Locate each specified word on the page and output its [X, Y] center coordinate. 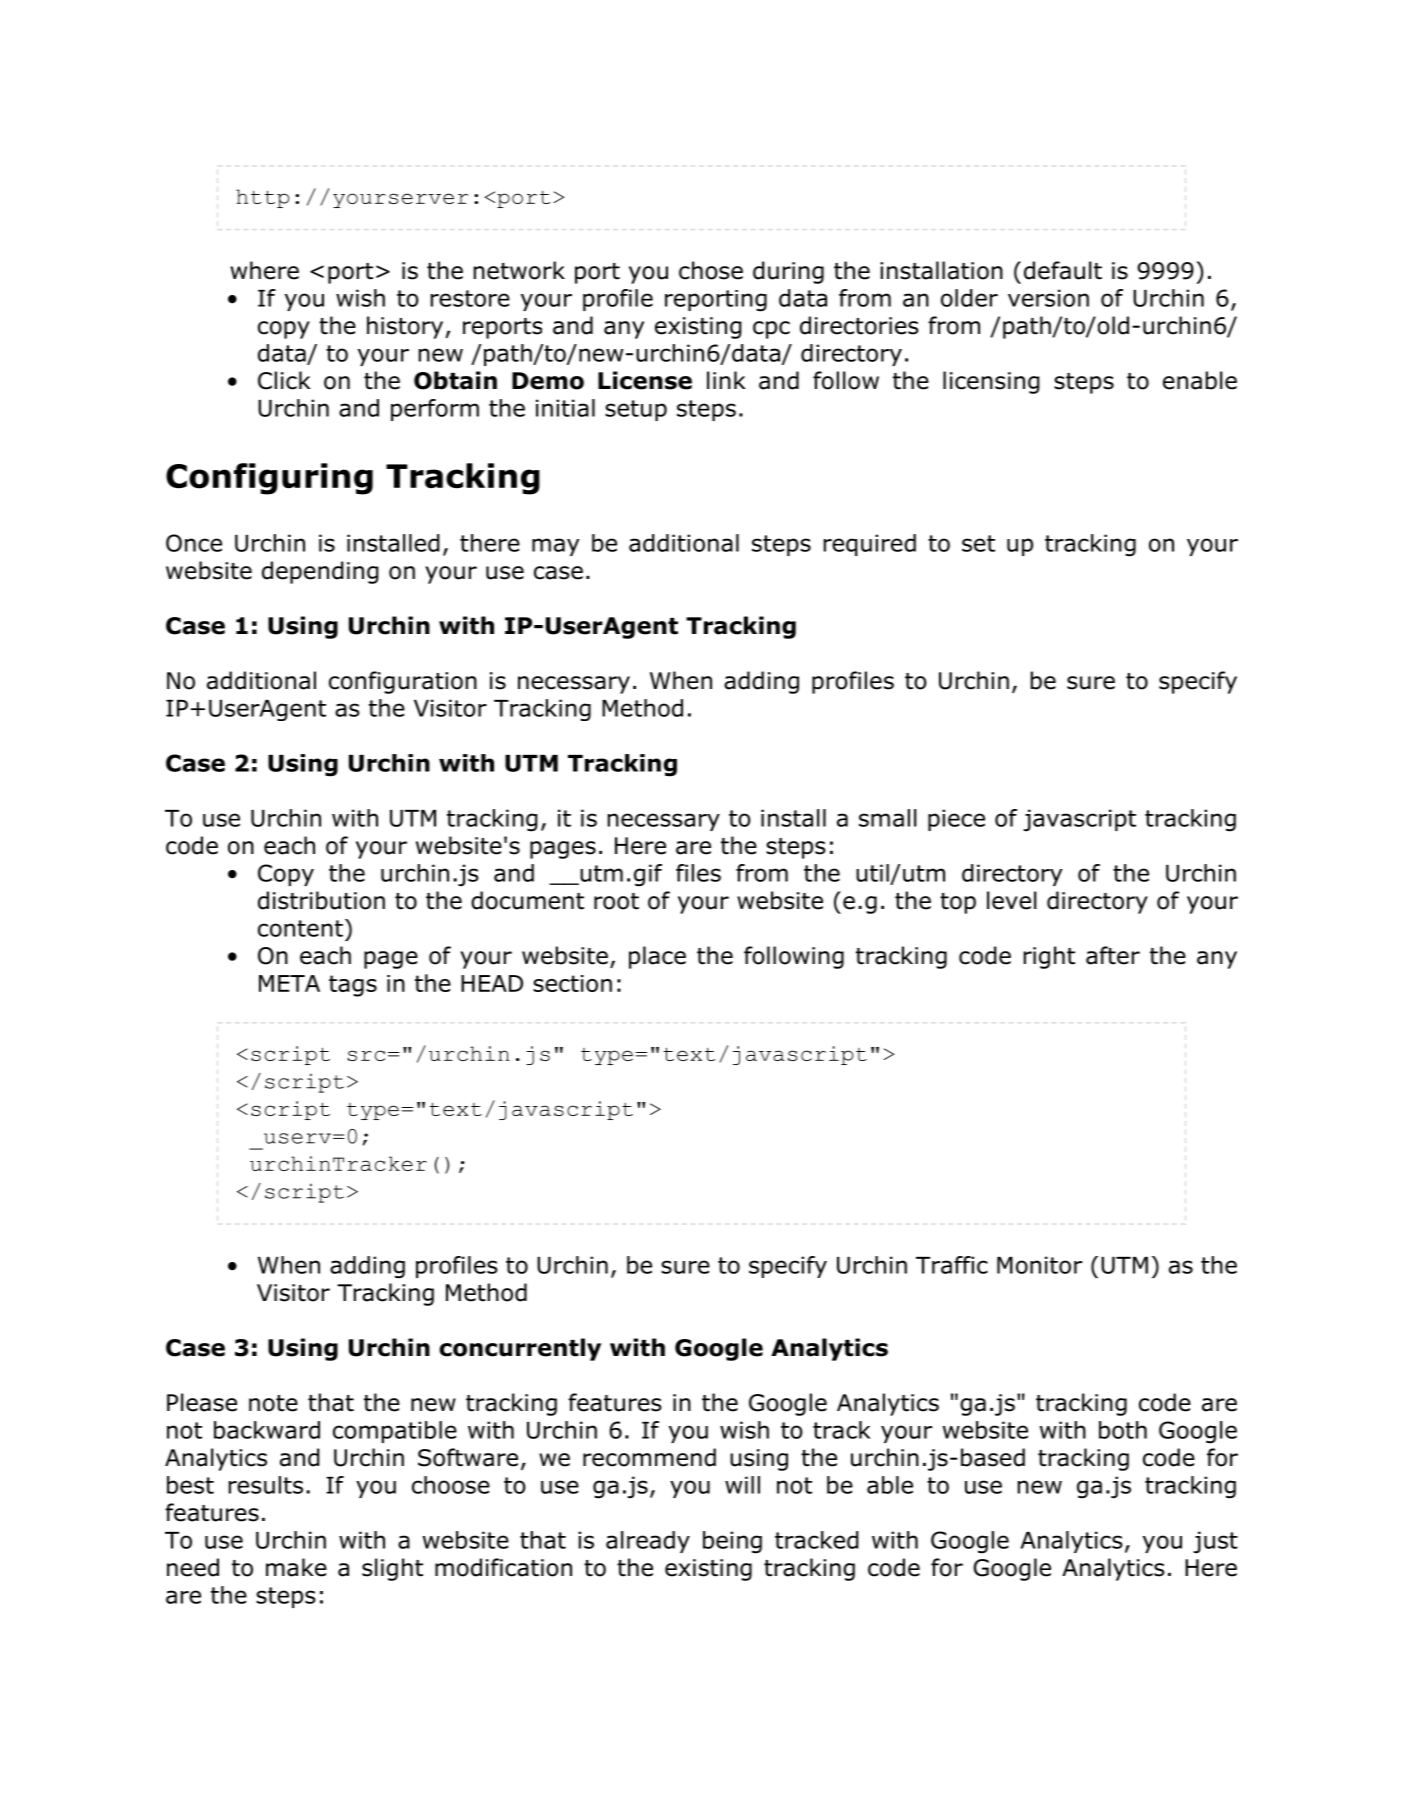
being [732, 1542]
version [1048, 298]
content [300, 928]
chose [711, 270]
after [1113, 955]
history [406, 327]
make [296, 1567]
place [657, 957]
